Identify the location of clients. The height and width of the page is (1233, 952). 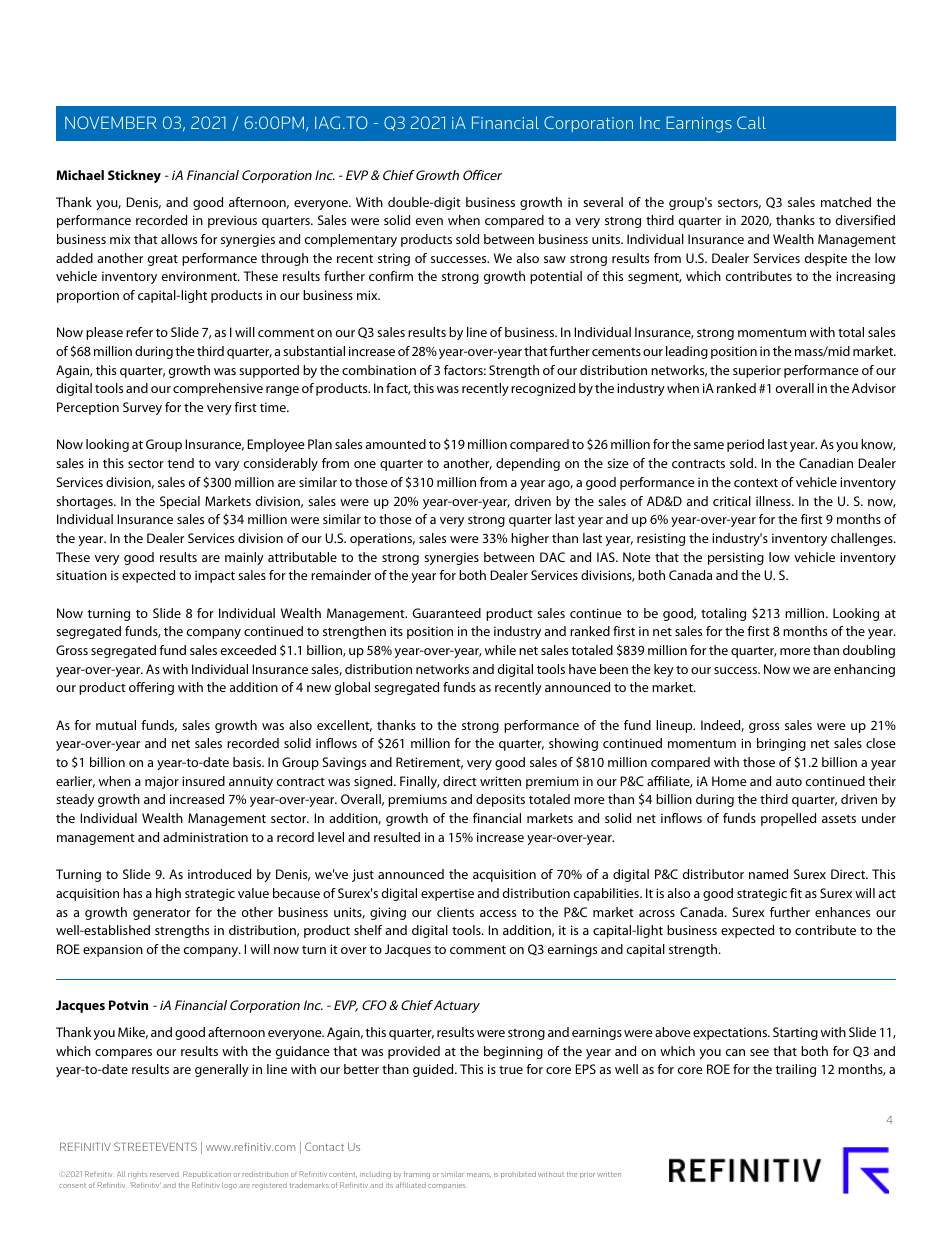
(455, 912).
